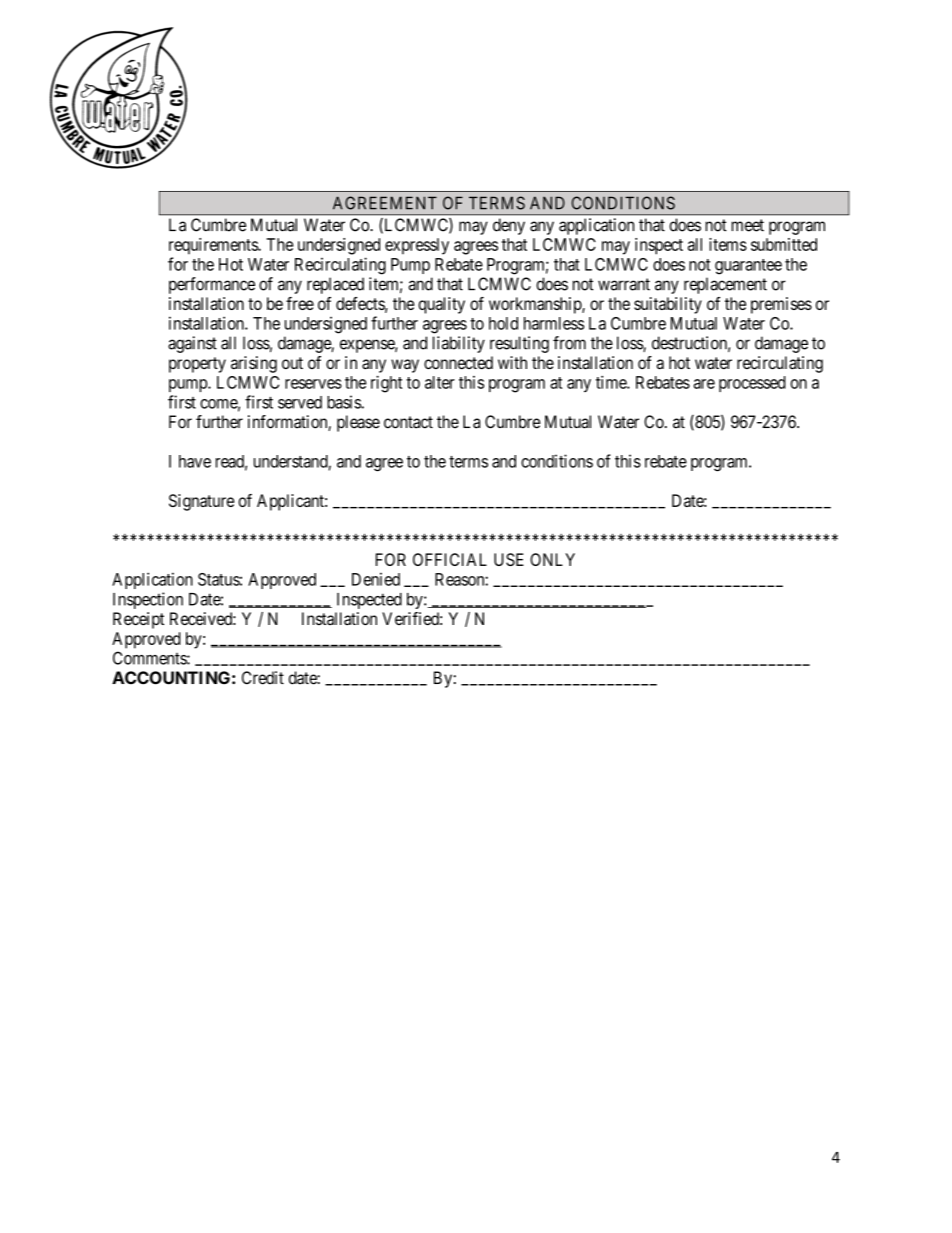 This document has height=1233, width=952. What do you see at coordinates (450, 559) in the document?
I see `OFFICIAL` at bounding box center [450, 559].
